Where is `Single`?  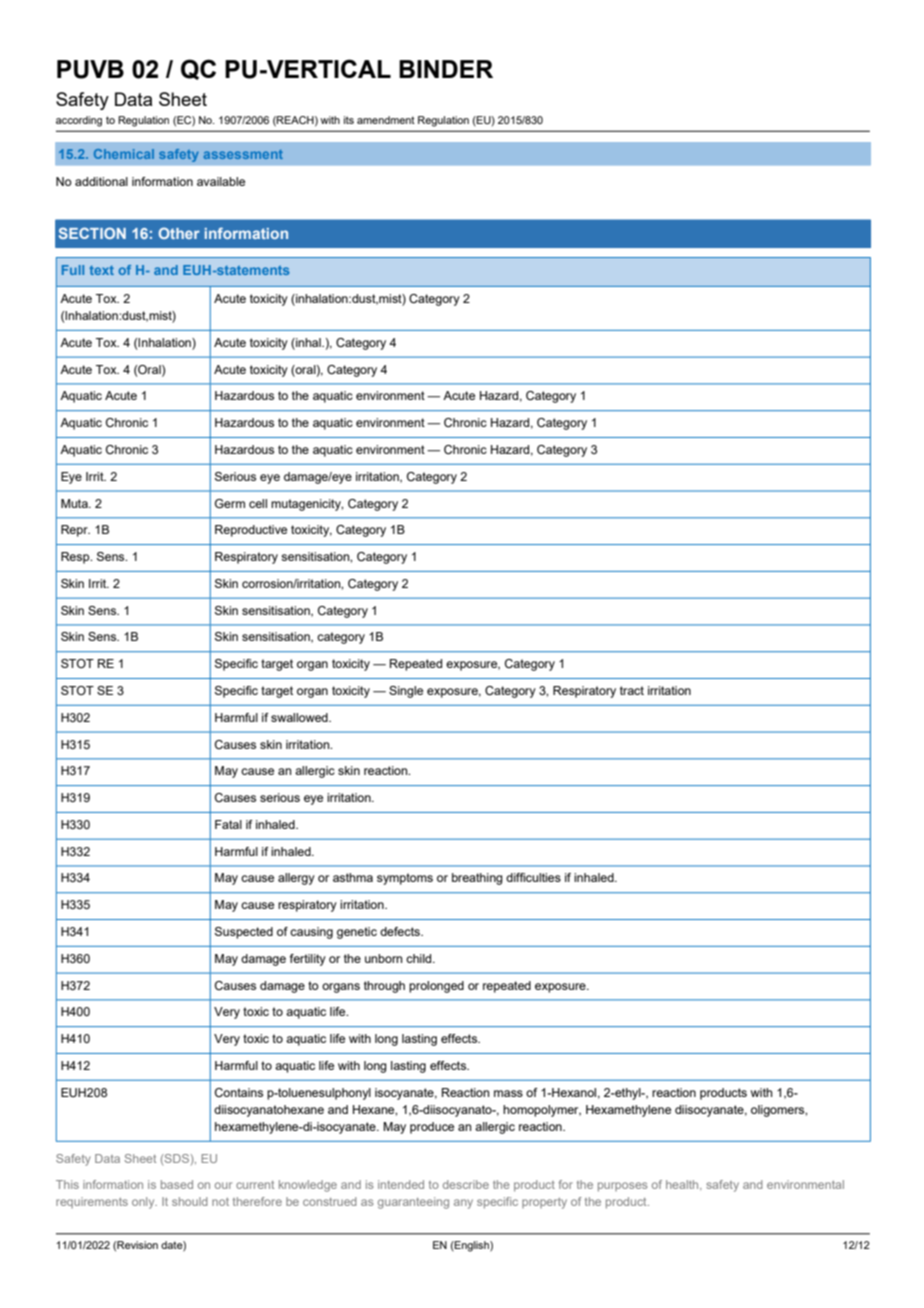
Single is located at coordinates (406, 692).
